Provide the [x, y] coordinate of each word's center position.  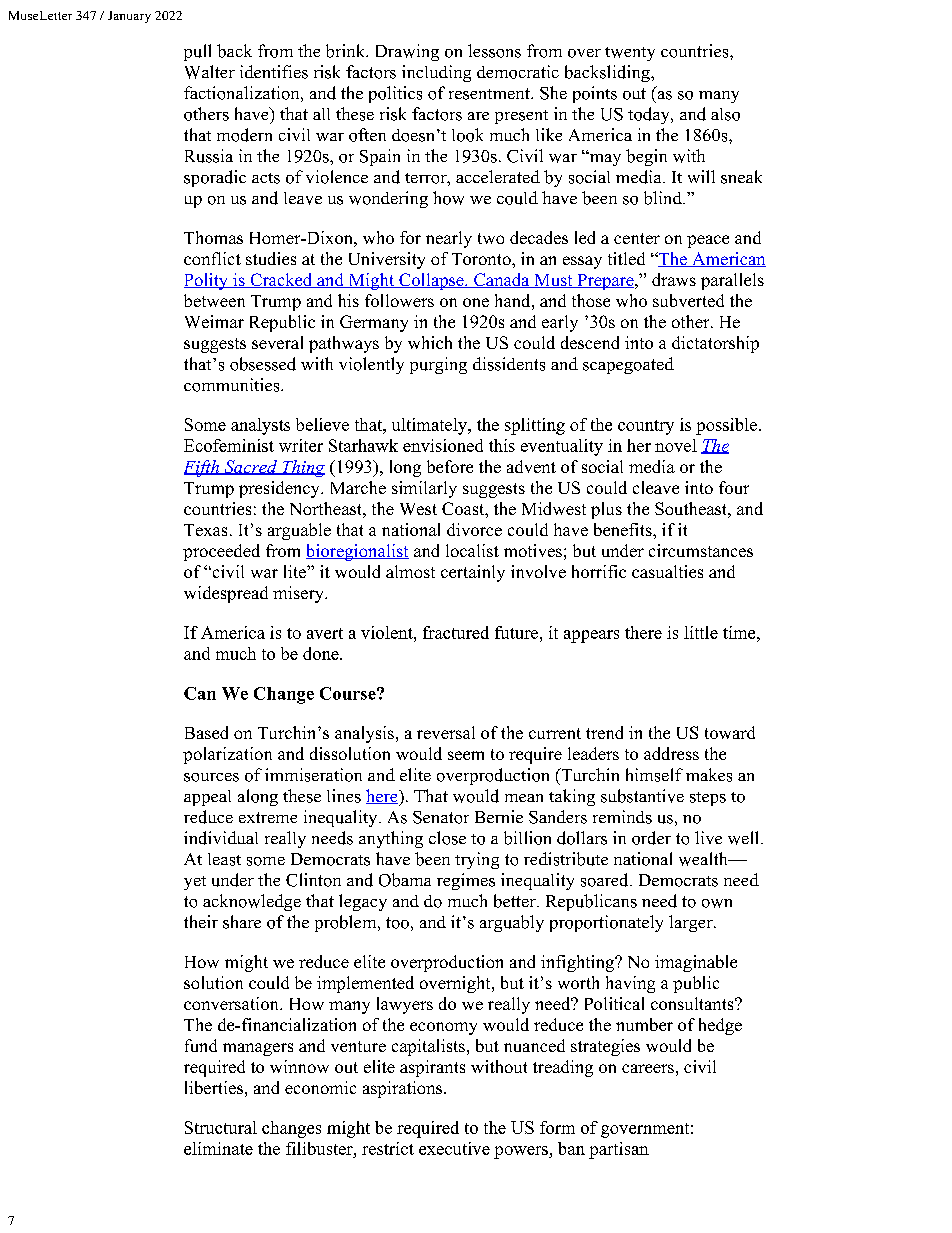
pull [197, 52]
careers [648, 1068]
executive [454, 1148]
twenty [630, 54]
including [436, 73]
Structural [221, 1127]
